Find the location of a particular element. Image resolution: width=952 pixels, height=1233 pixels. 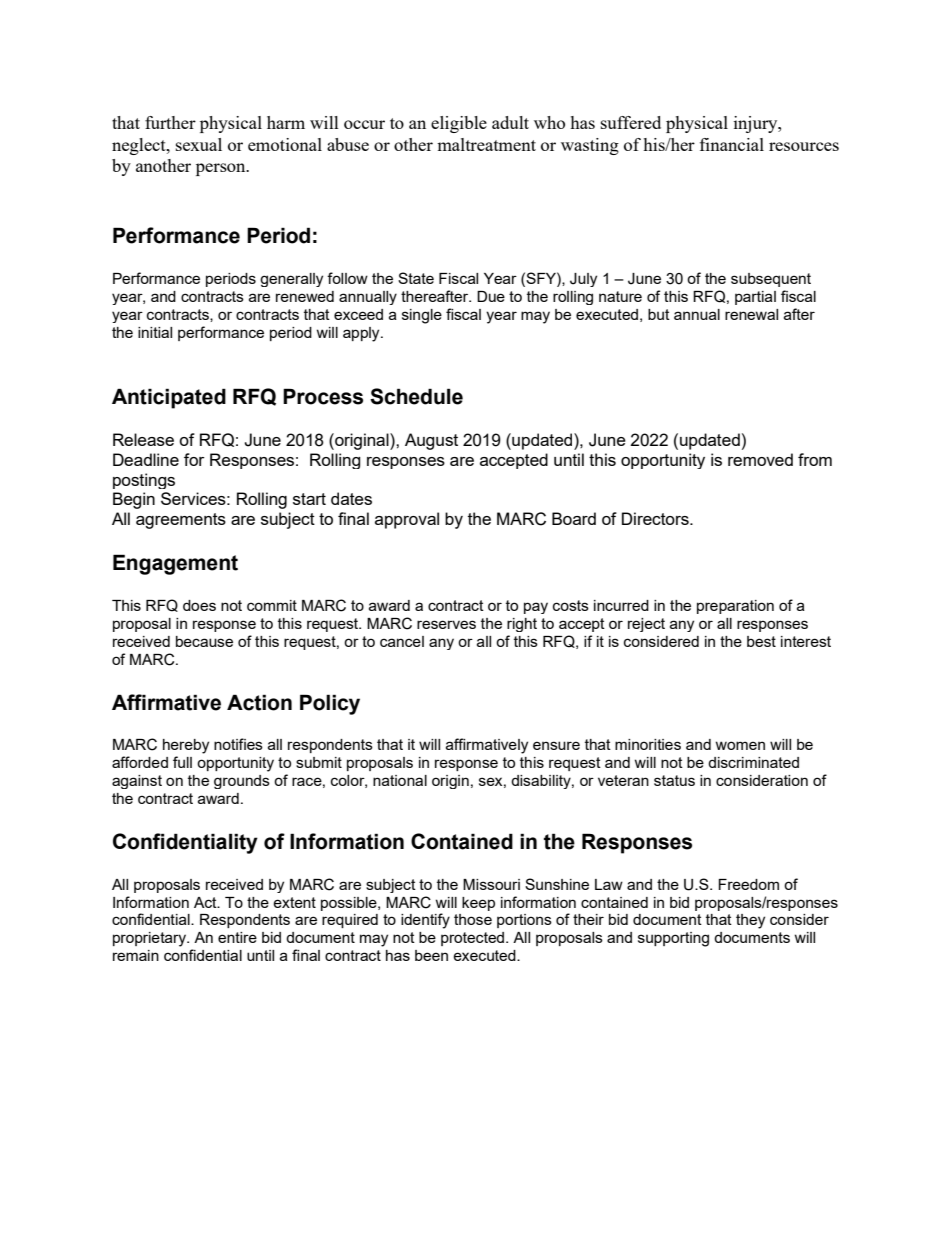

approval is located at coordinates (407, 520).
